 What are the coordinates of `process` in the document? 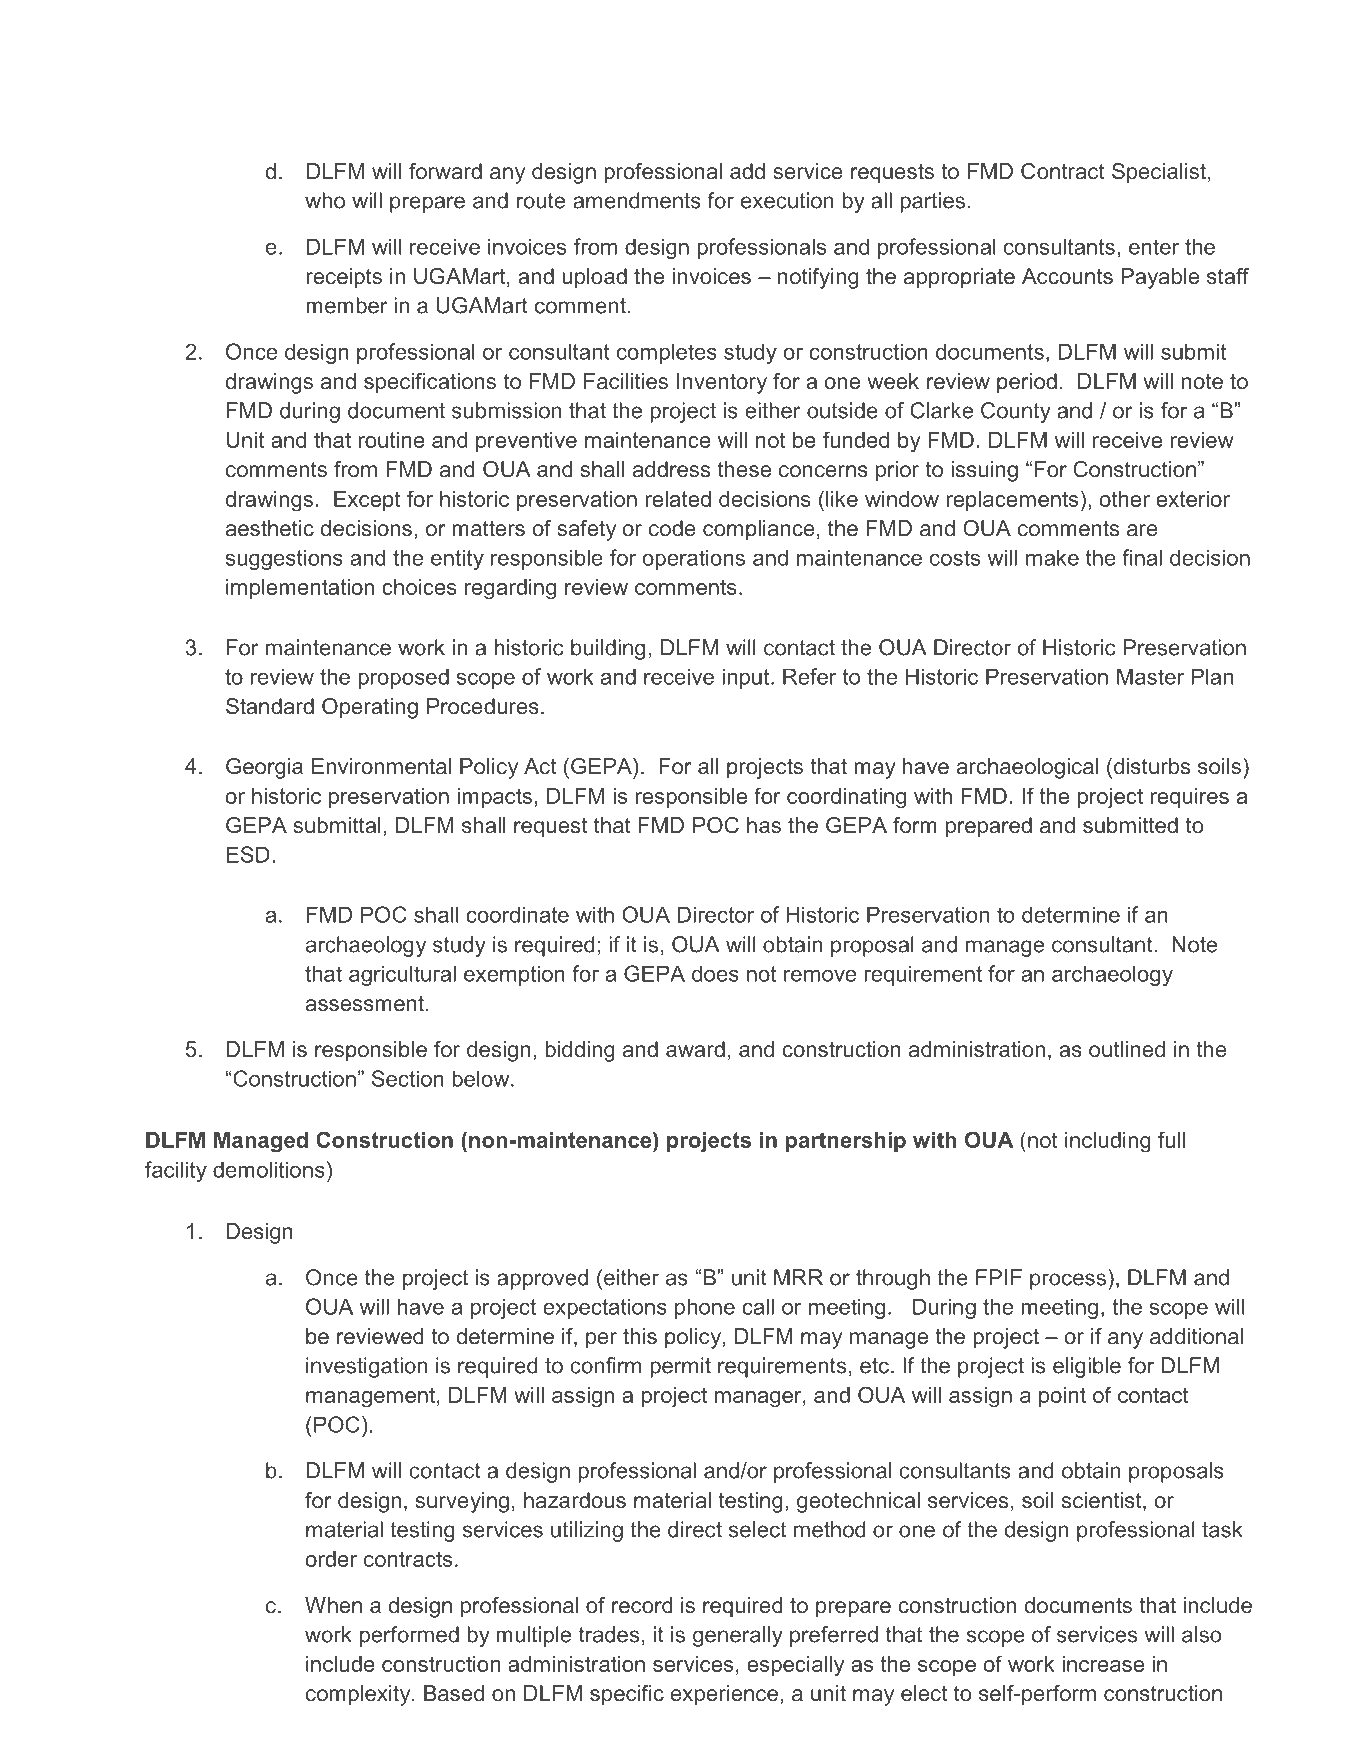 It's located at (1068, 1281).
